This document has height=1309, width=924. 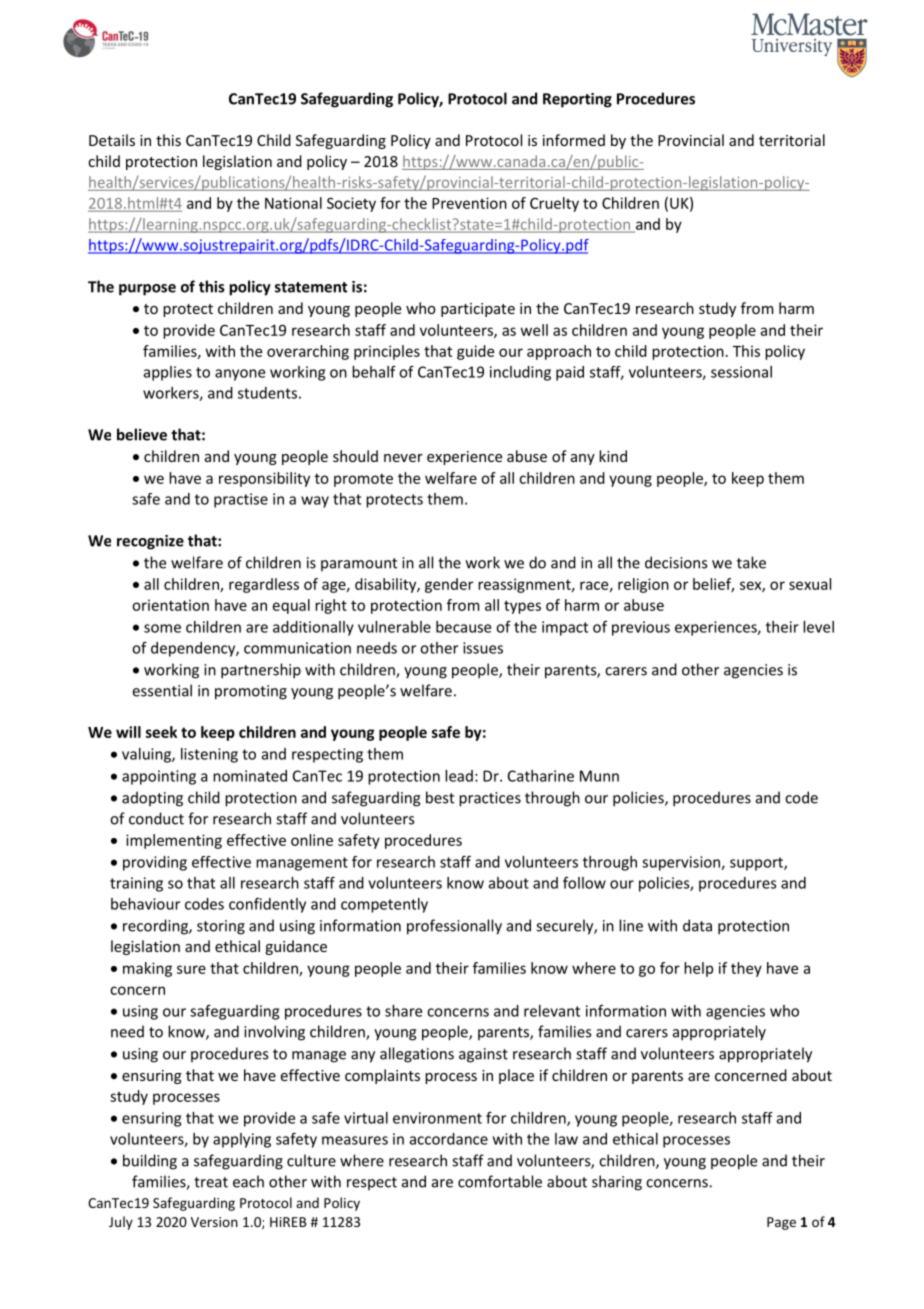 I want to click on informed, so click(x=574, y=140).
